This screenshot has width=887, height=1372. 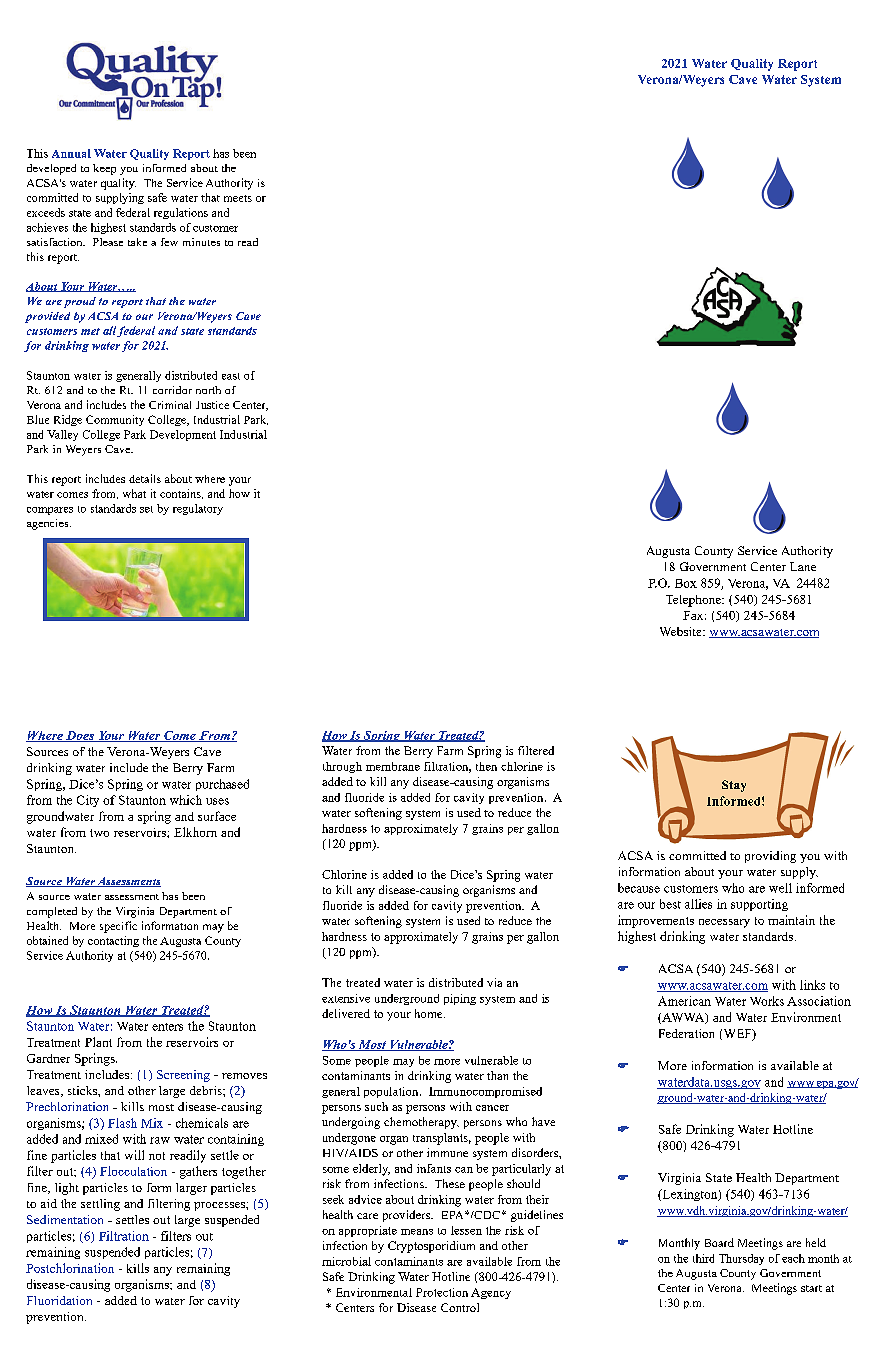 I want to click on necessary, so click(x=724, y=923).
